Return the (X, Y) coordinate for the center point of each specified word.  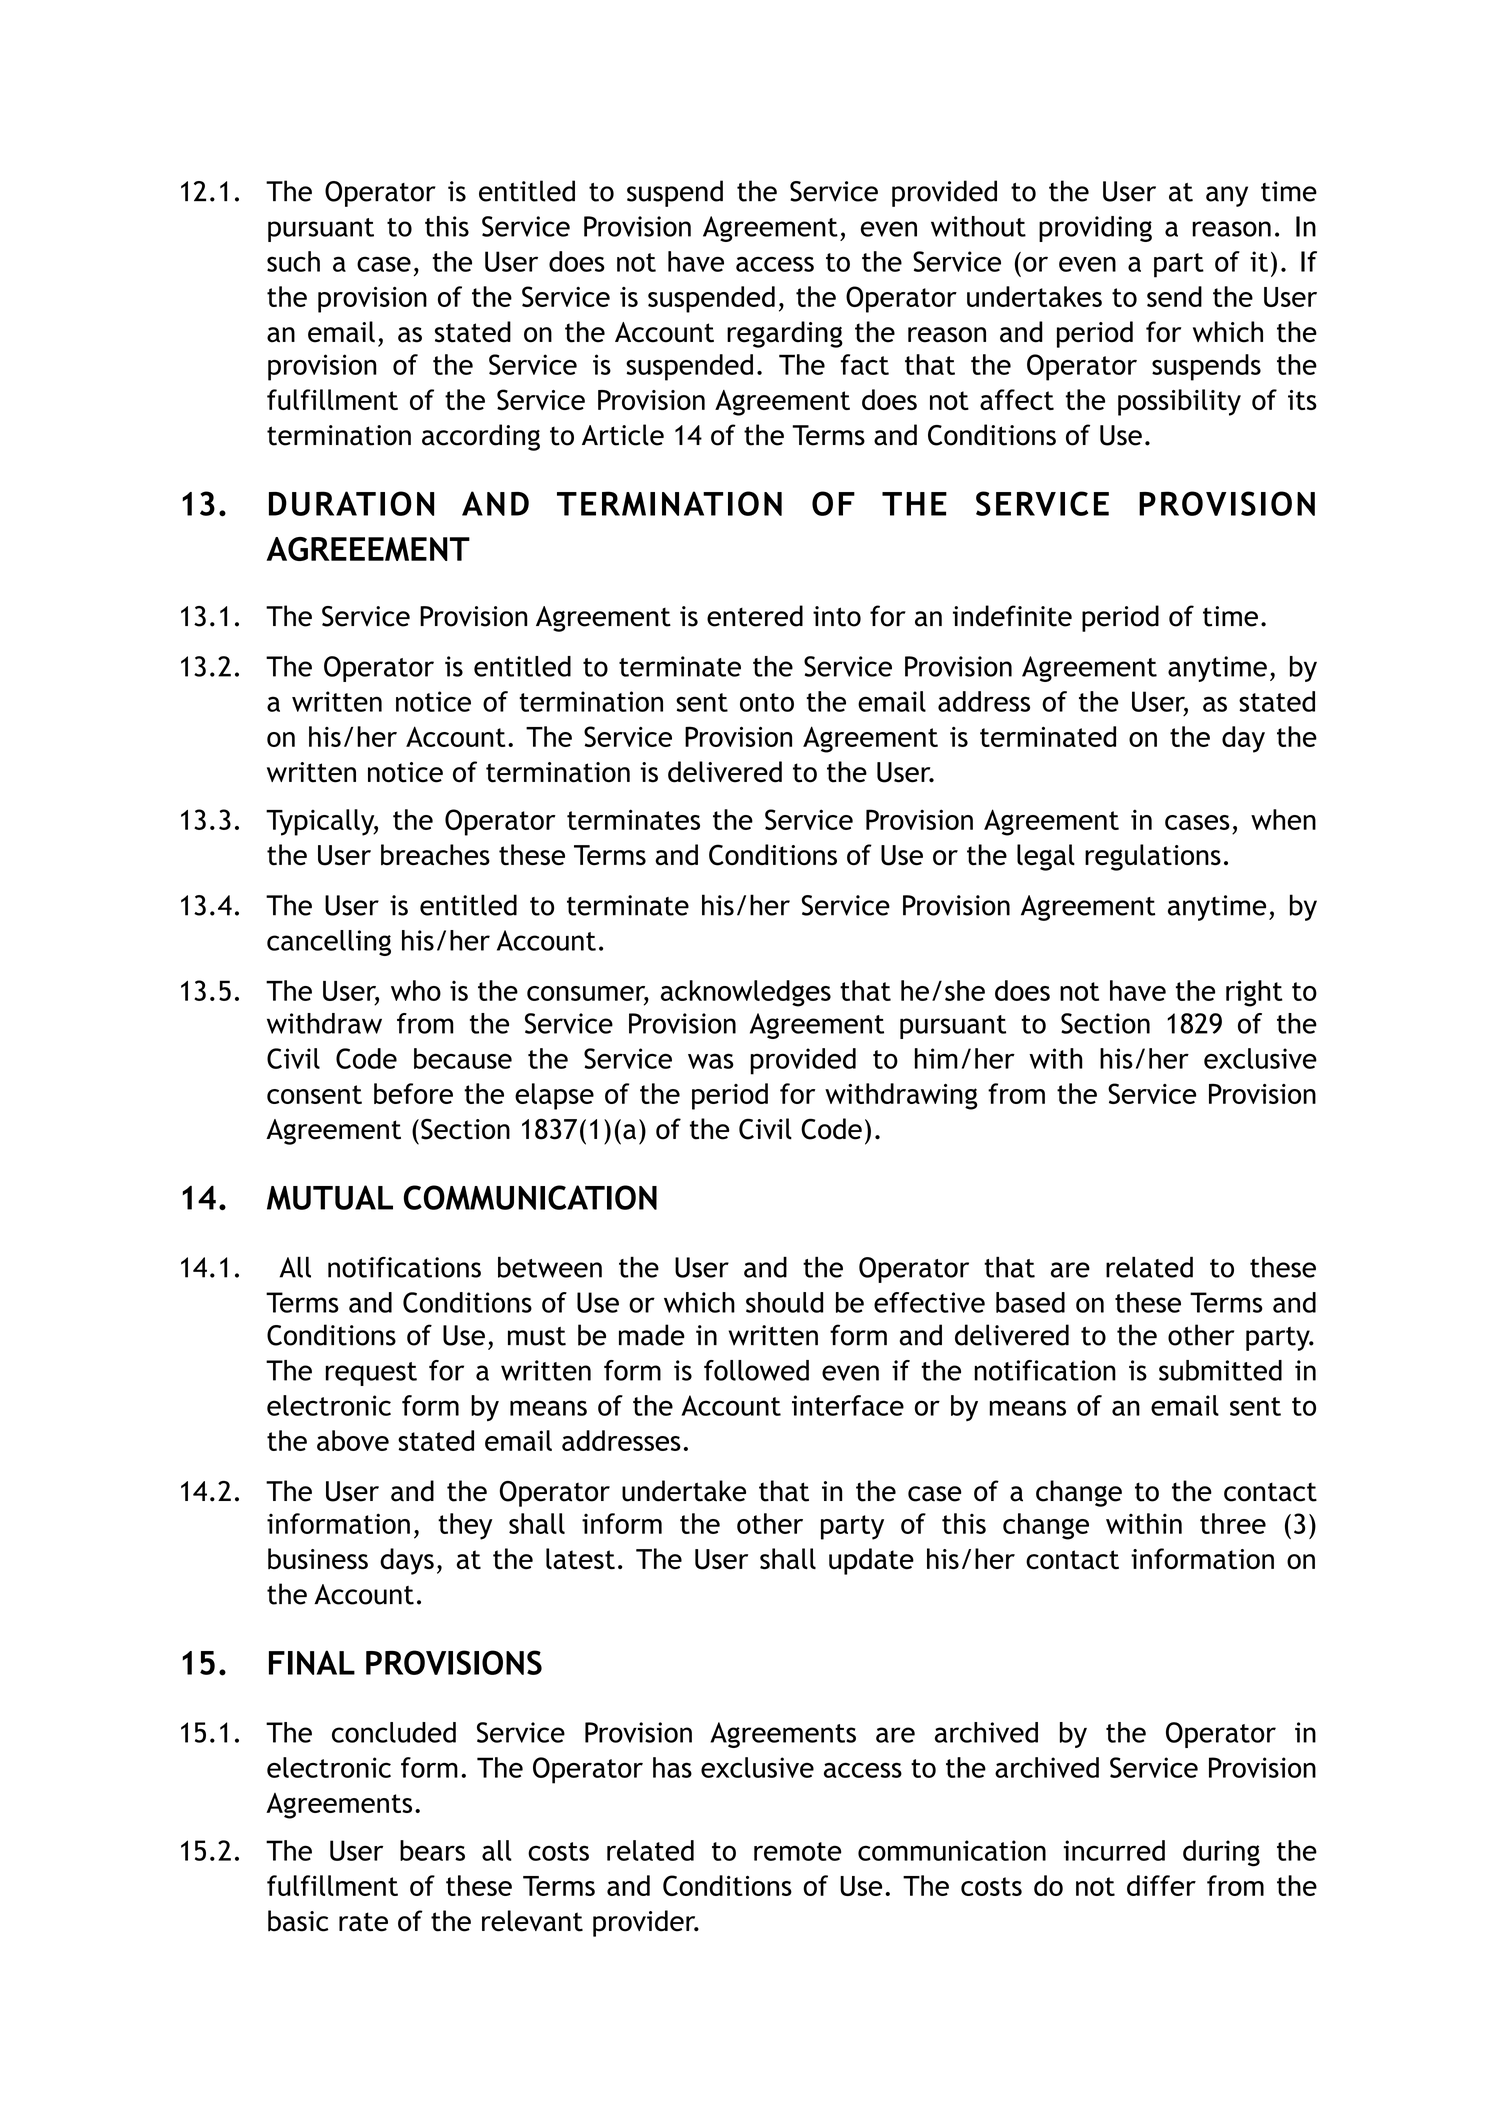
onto (767, 702)
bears (432, 1850)
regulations (1153, 857)
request (371, 1374)
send (1174, 296)
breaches (435, 855)
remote (797, 1851)
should (784, 1302)
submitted (1220, 1370)
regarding (785, 334)
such (293, 261)
